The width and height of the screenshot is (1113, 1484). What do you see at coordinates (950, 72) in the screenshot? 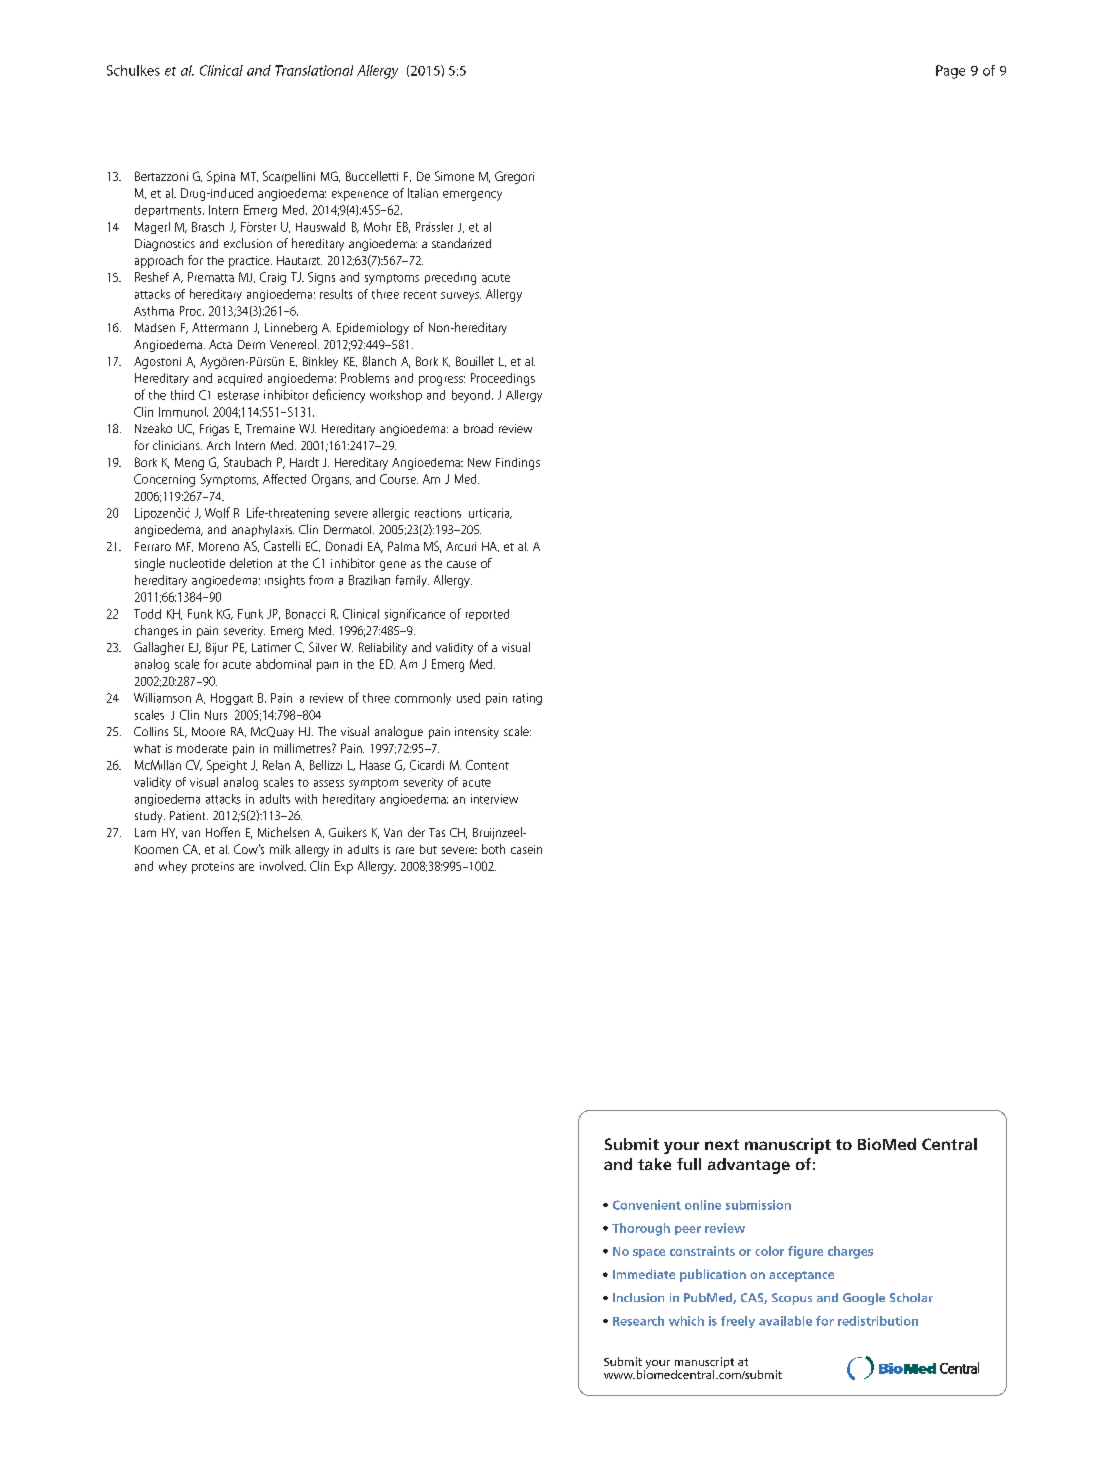
I see `Page` at bounding box center [950, 72].
